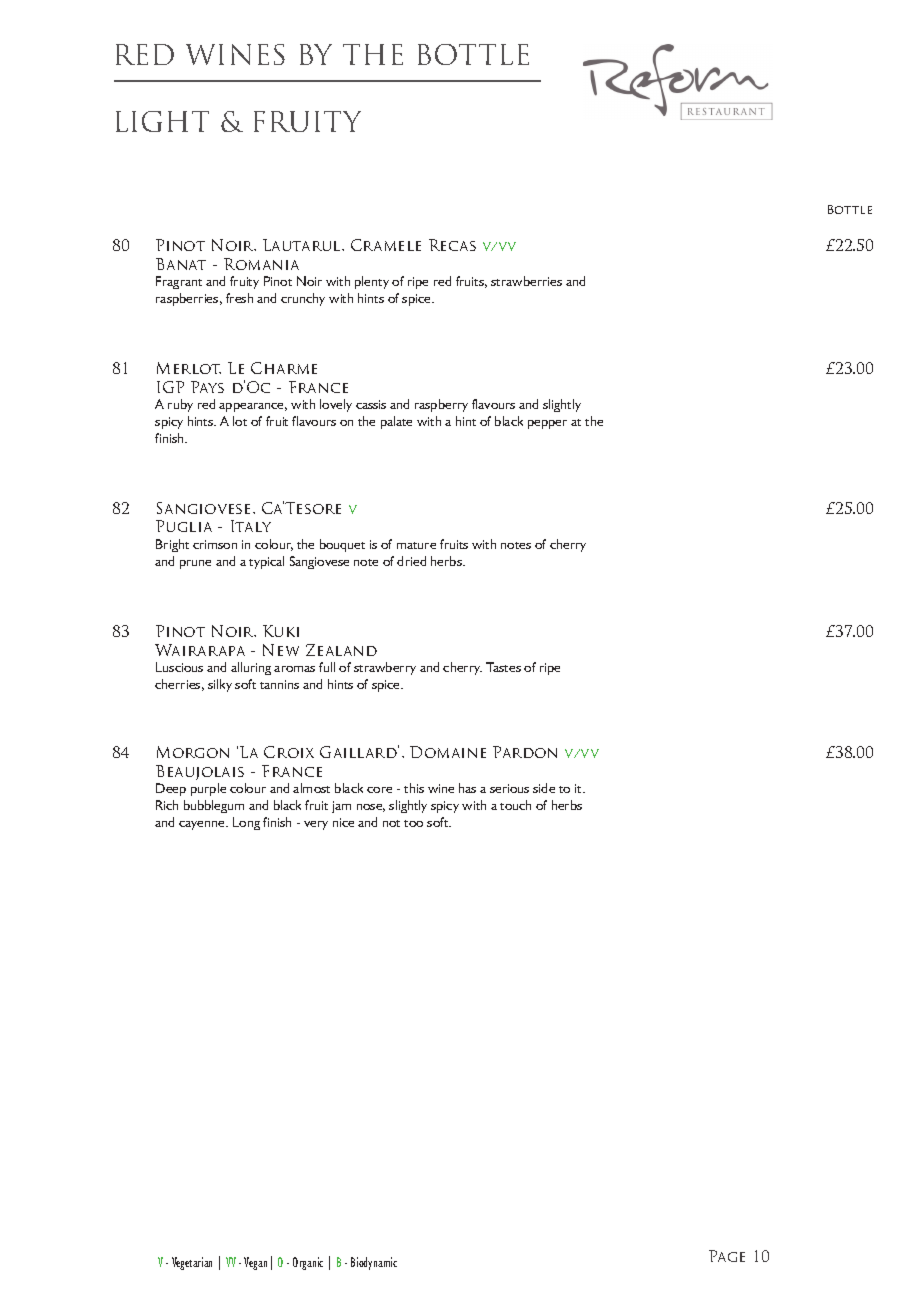 Image resolution: width=924 pixels, height=1308 pixels. Describe the element at coordinates (208, 789) in the screenshot. I see `purple` at that location.
